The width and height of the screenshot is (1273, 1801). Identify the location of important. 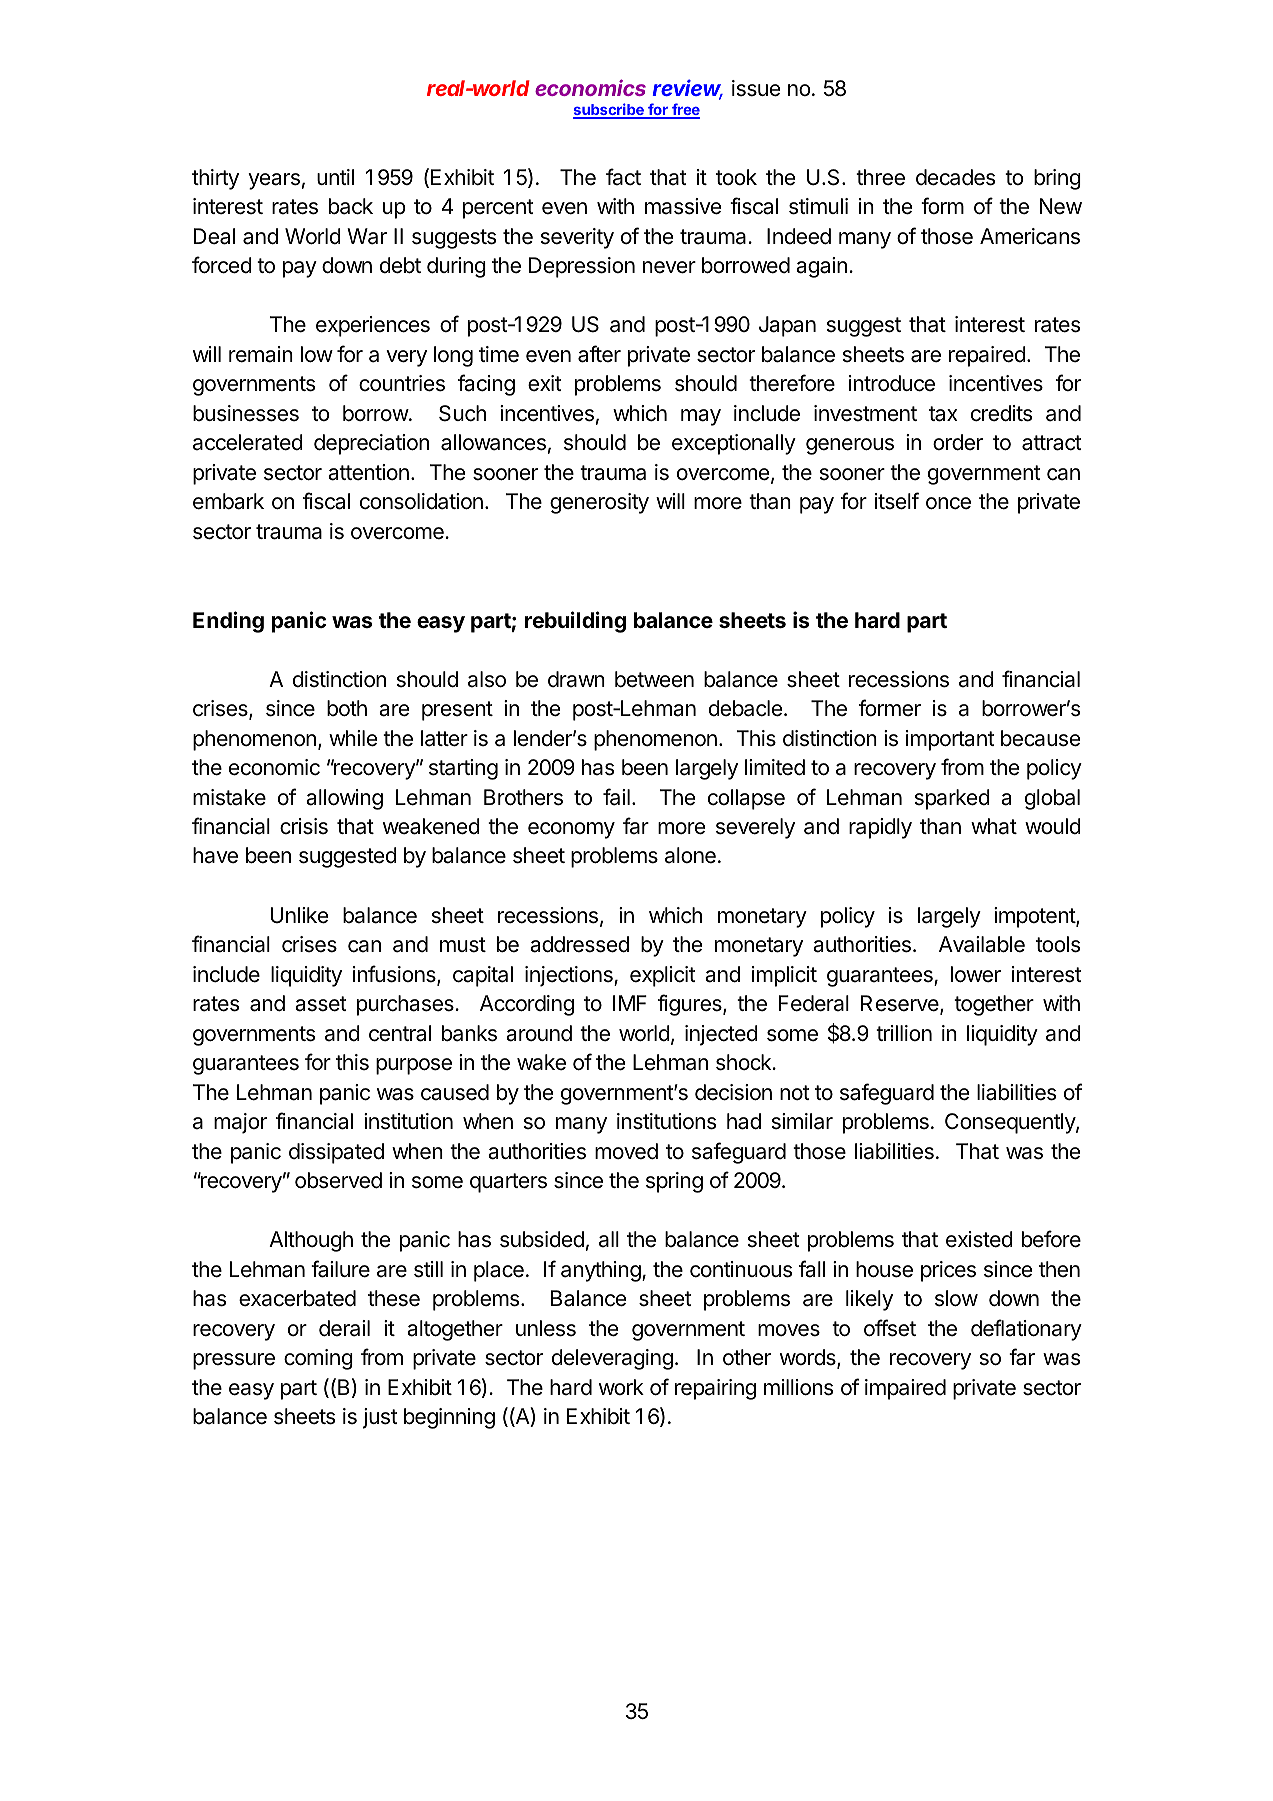
(950, 740).
